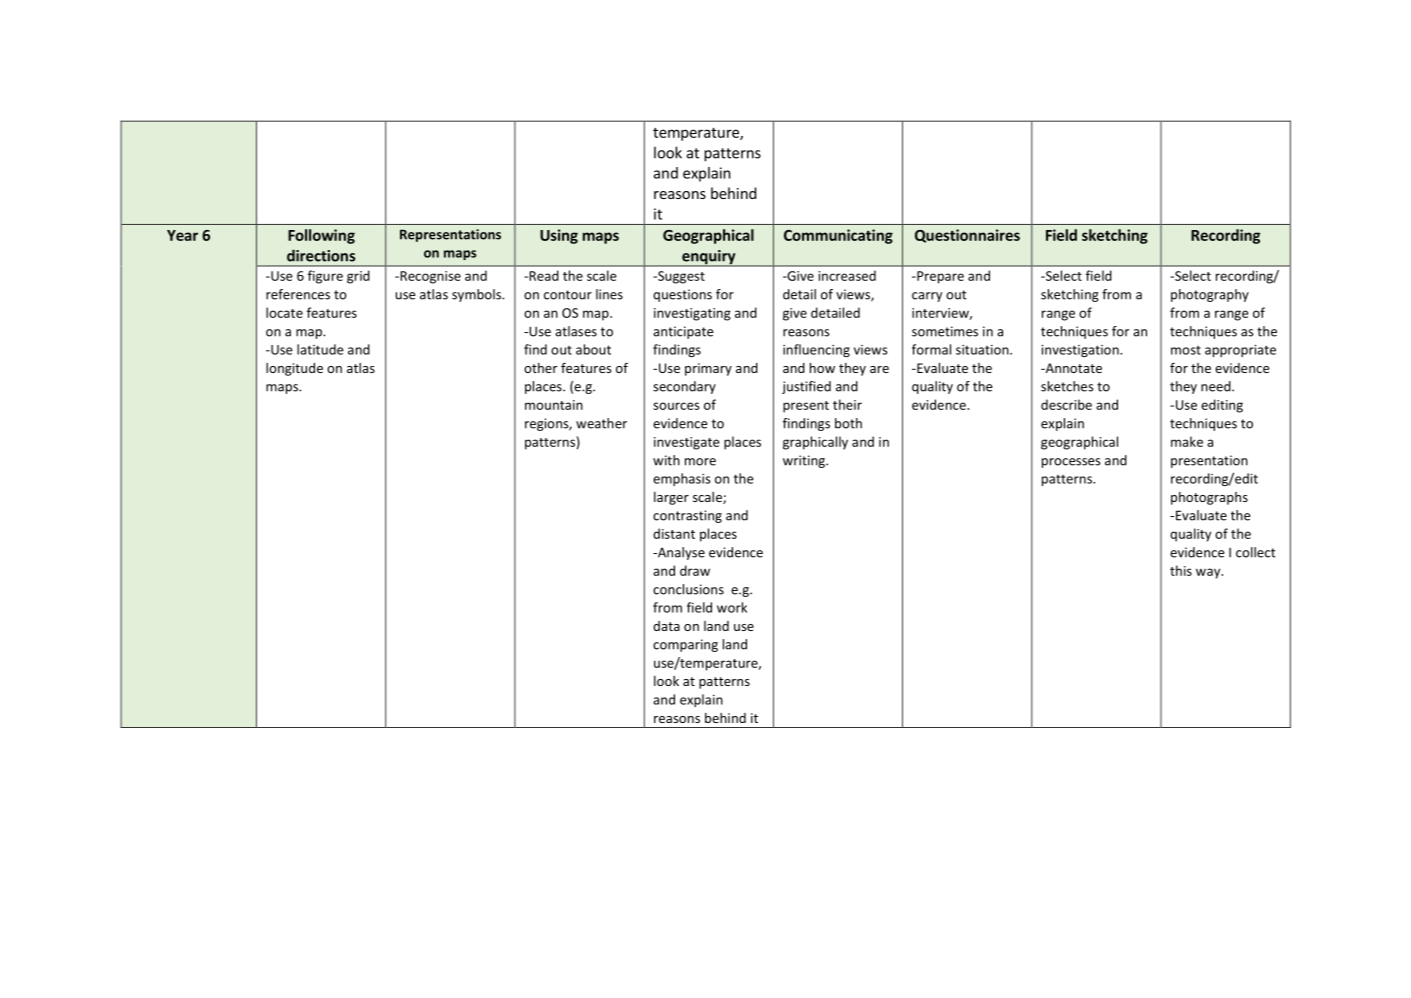 The width and height of the page is (1411, 998). What do you see at coordinates (666, 626) in the page?
I see `data` at bounding box center [666, 626].
